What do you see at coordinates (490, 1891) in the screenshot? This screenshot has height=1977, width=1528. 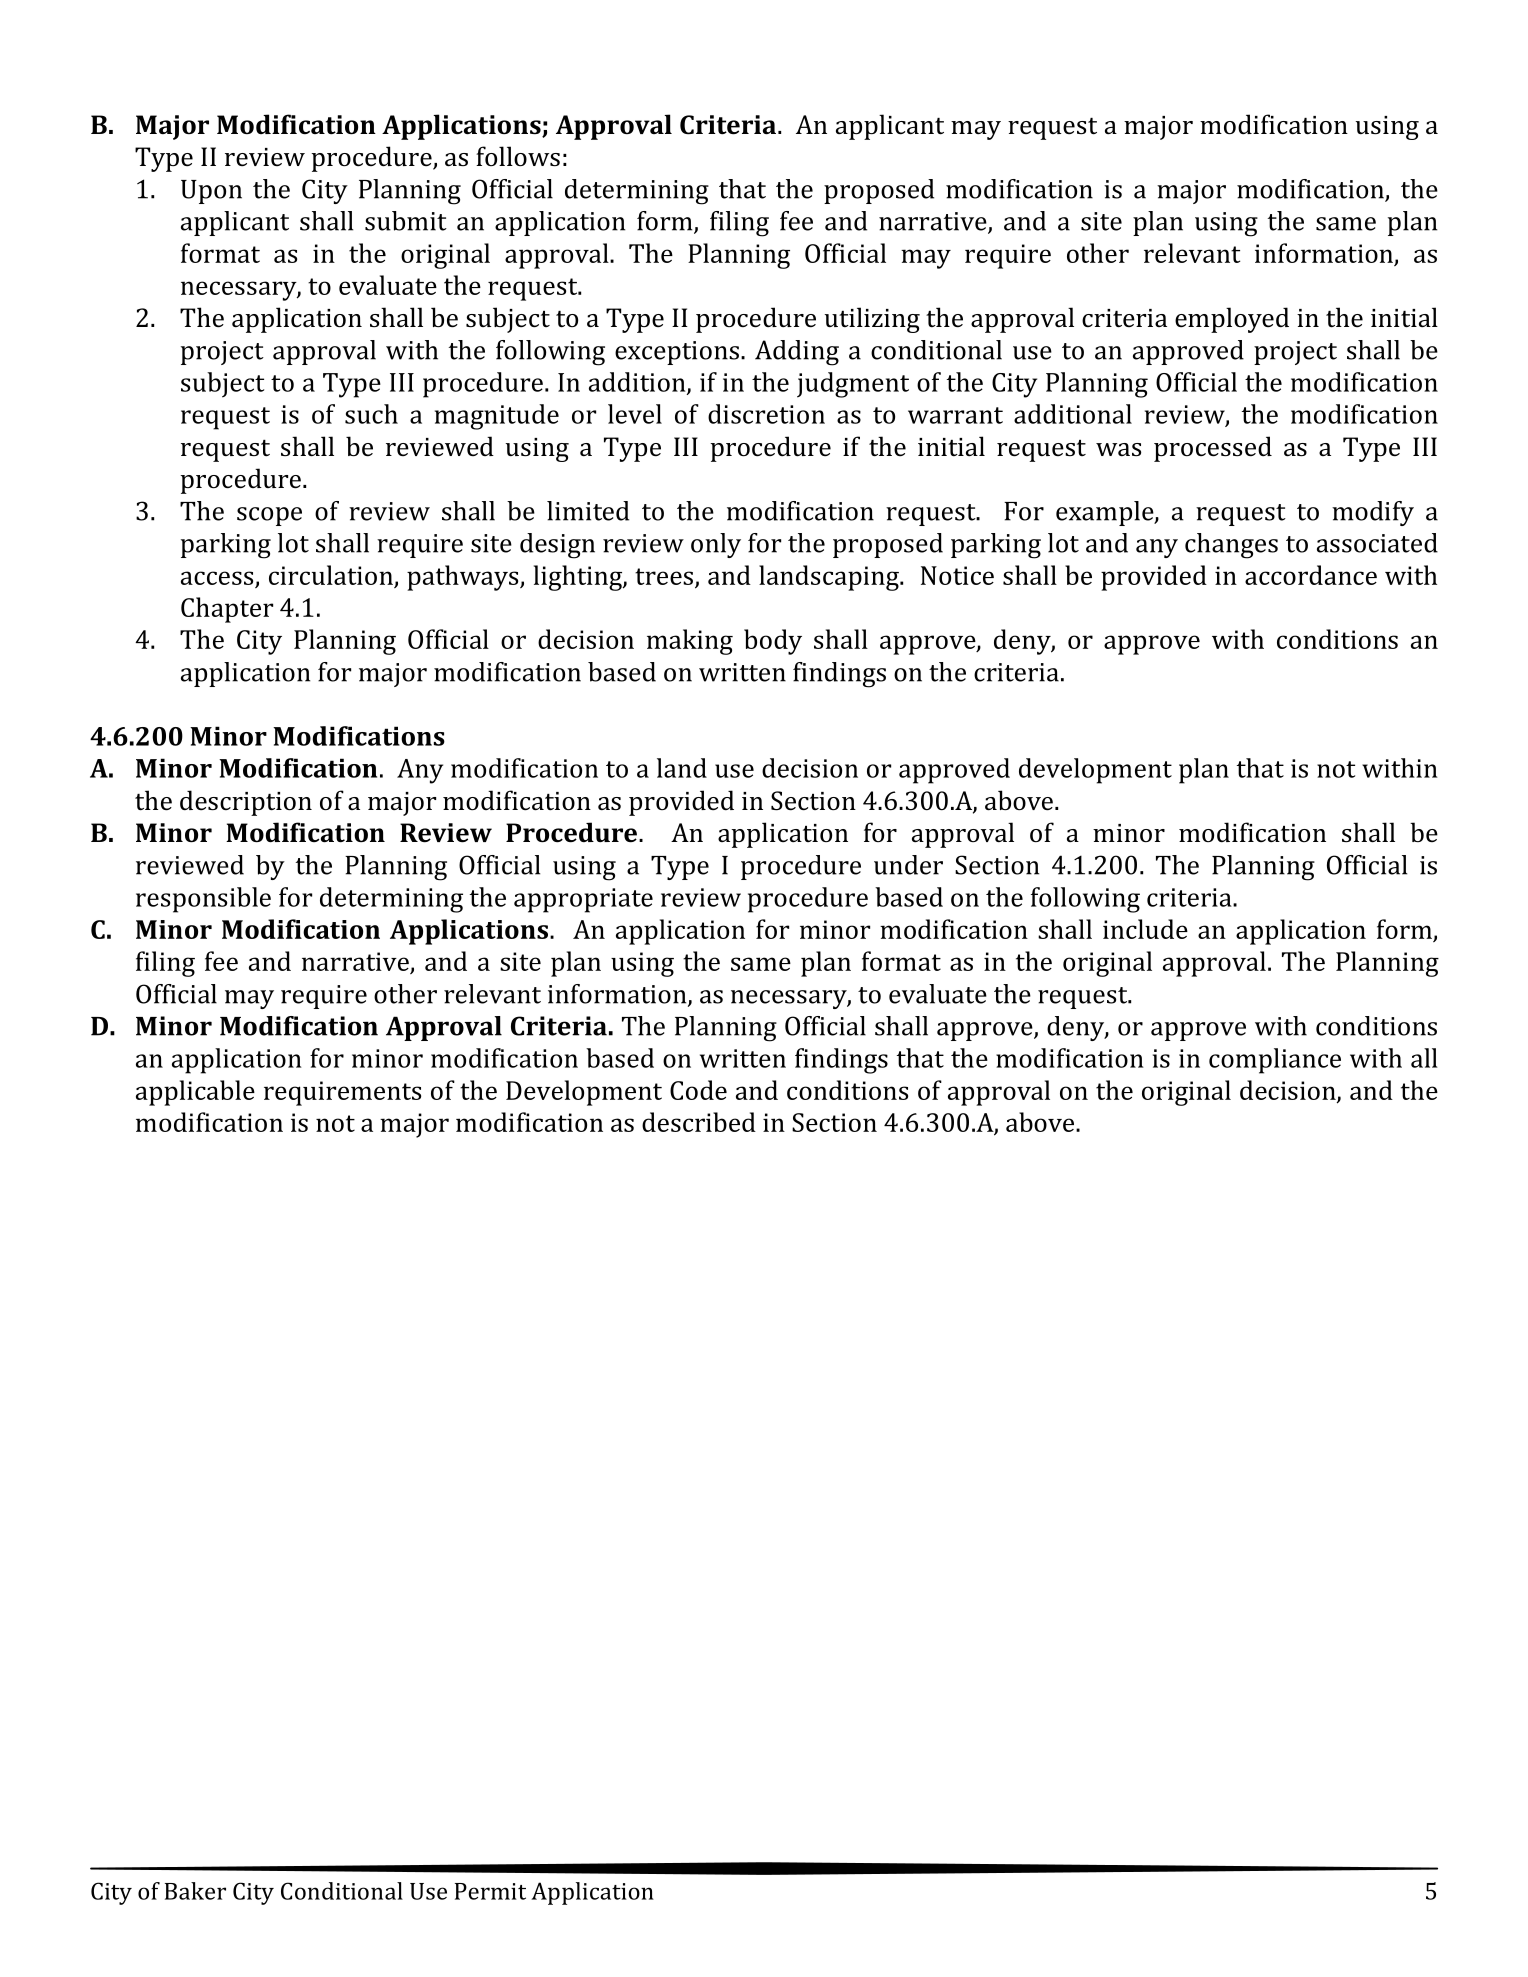 I see `Permit` at bounding box center [490, 1891].
